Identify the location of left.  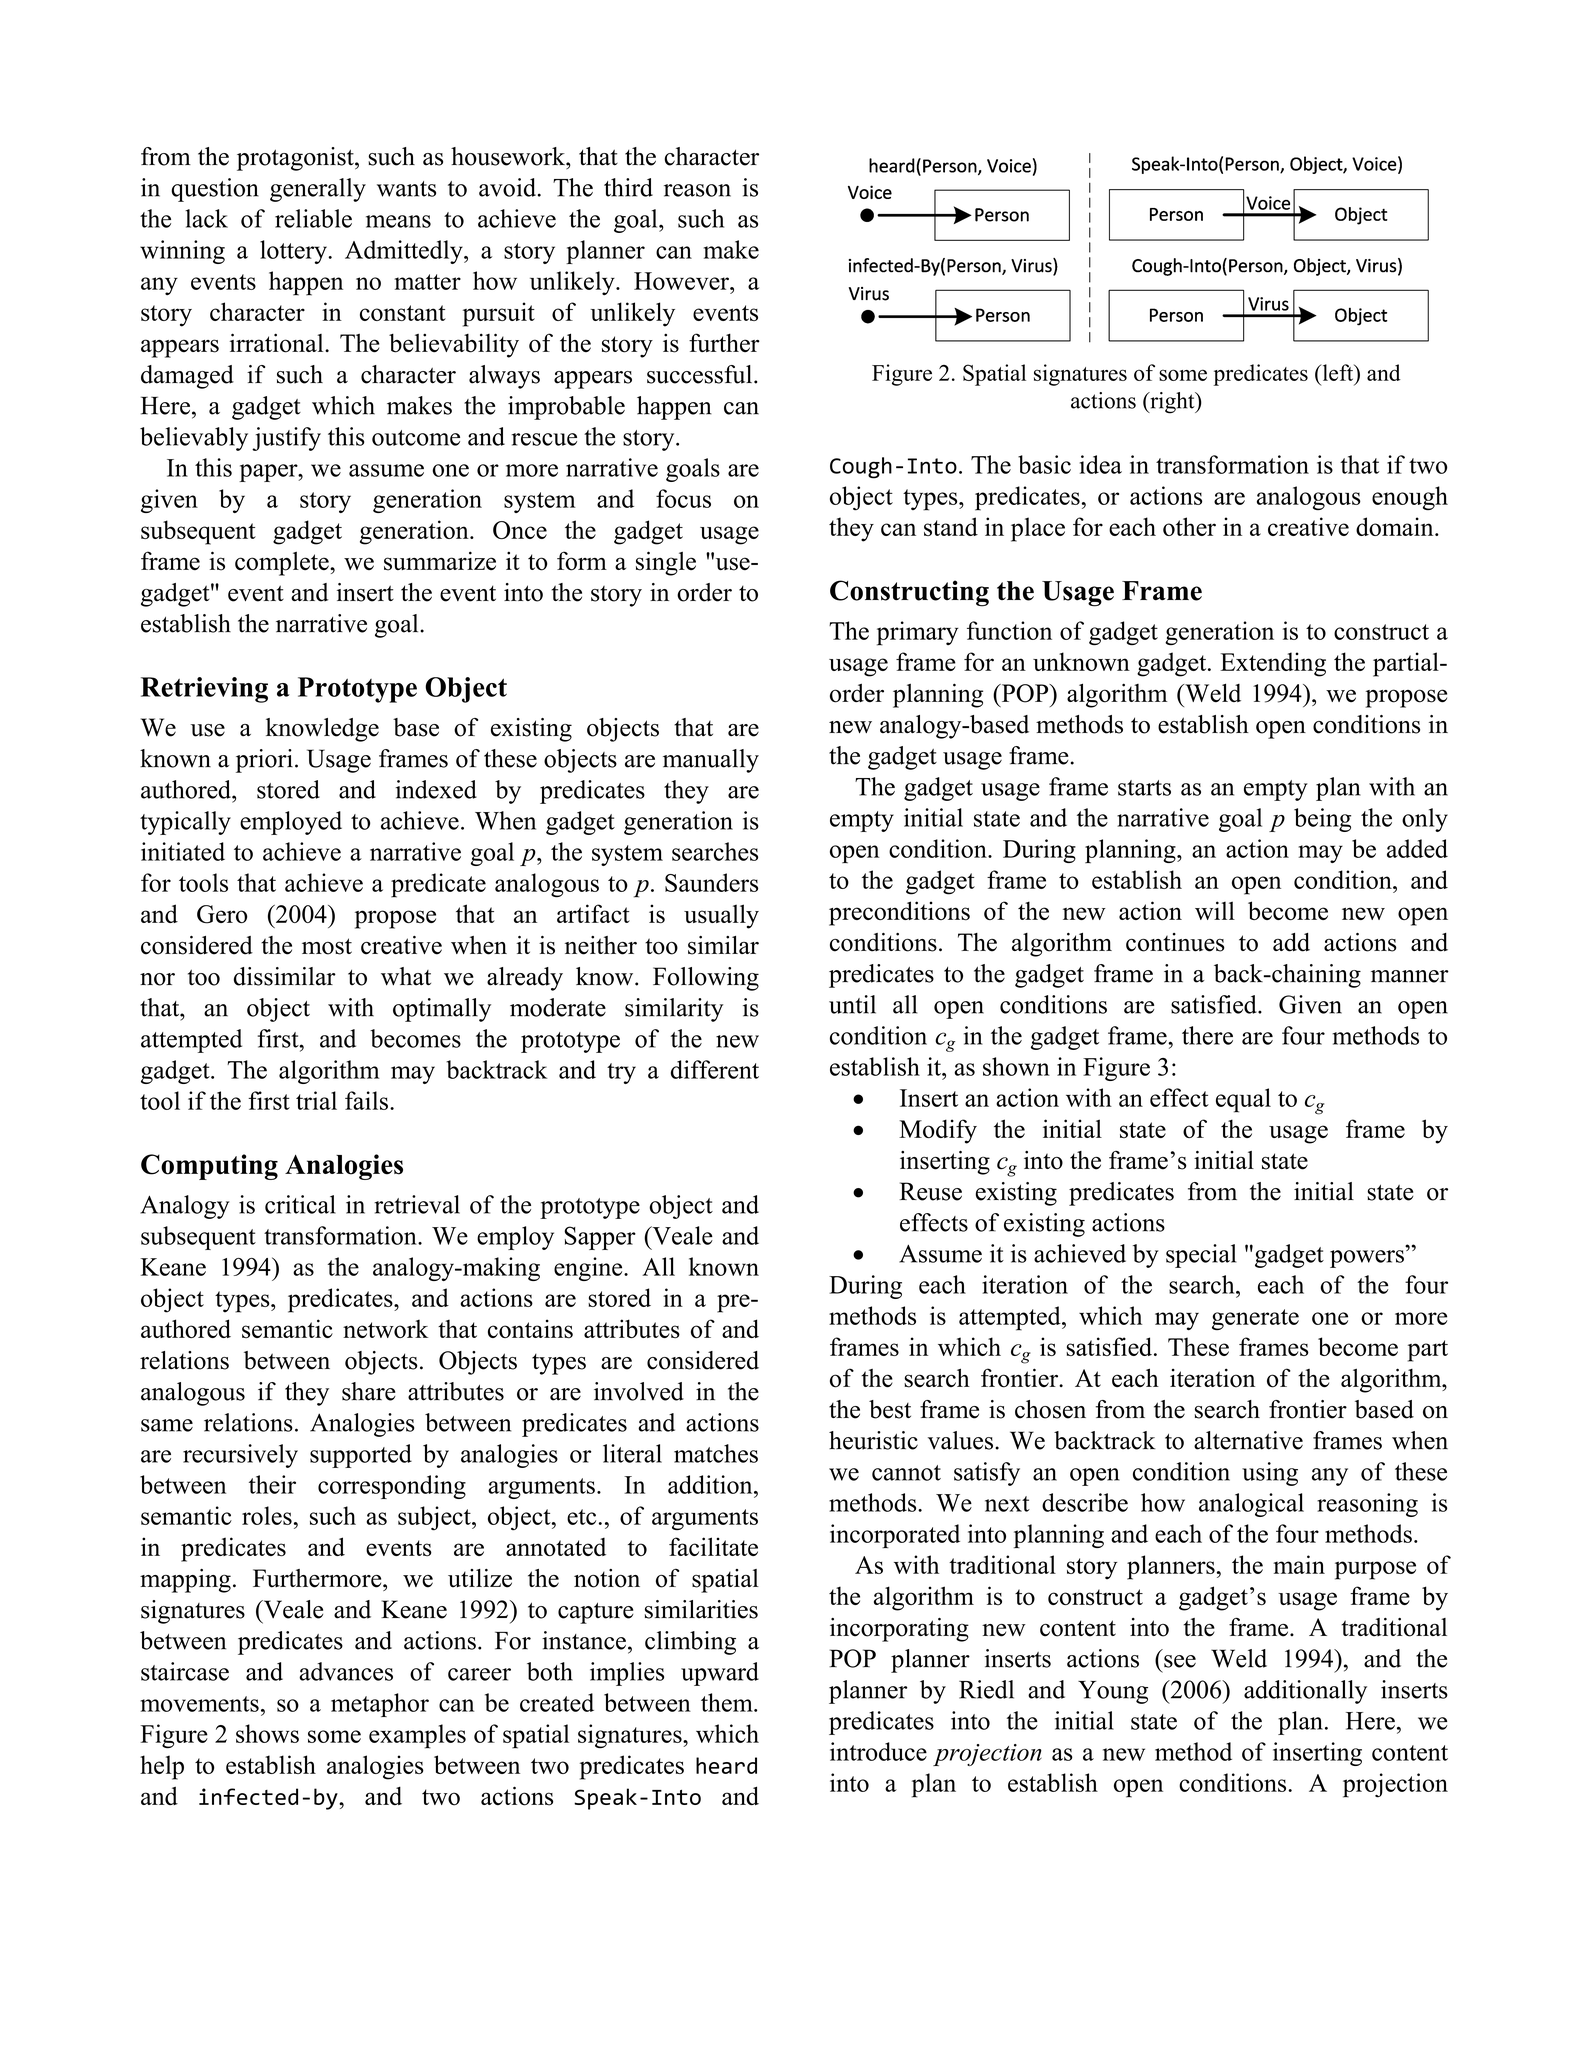
(1338, 372).
